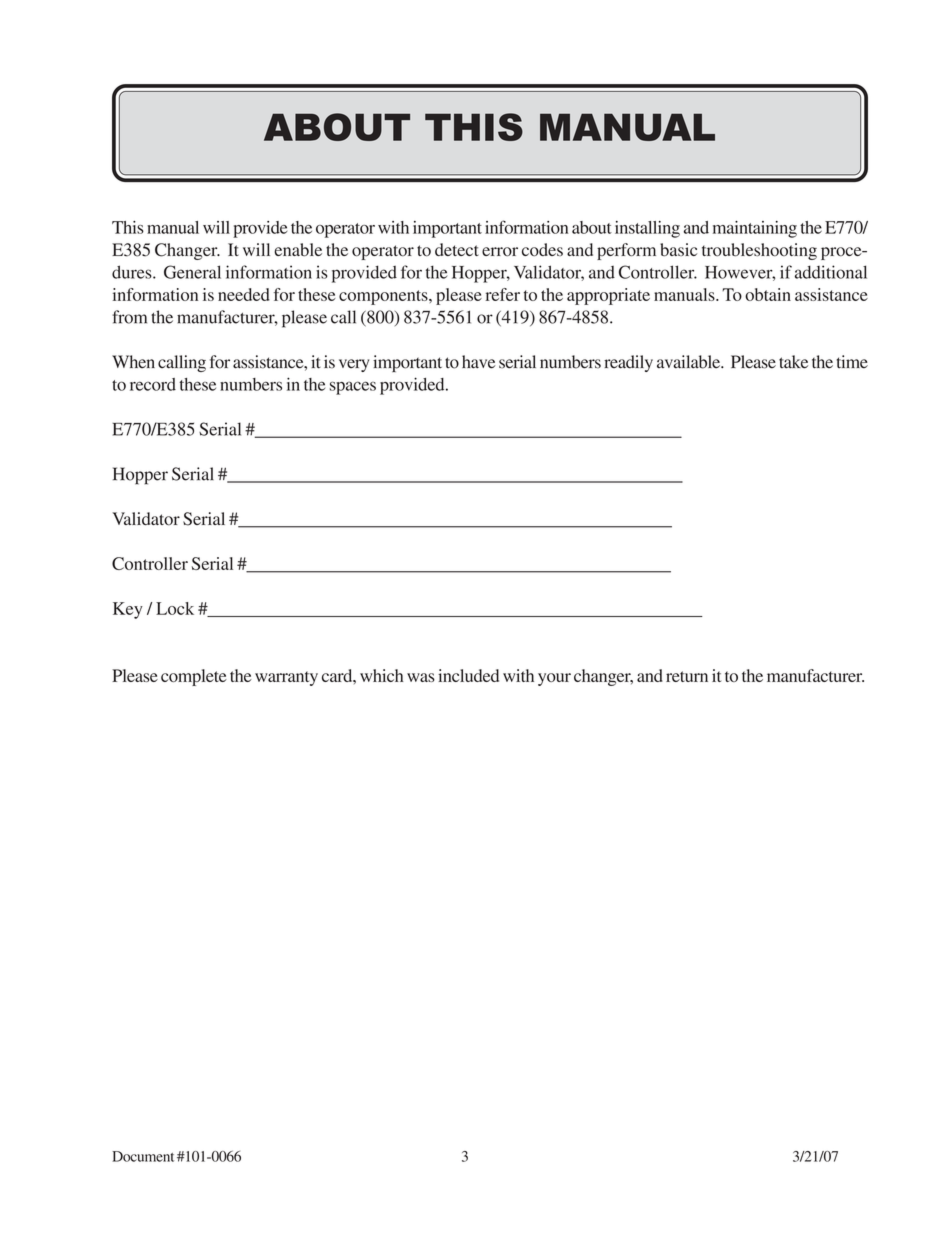 This image has width=952, height=1233. What do you see at coordinates (759, 251) in the image?
I see `troubleshooting` at bounding box center [759, 251].
